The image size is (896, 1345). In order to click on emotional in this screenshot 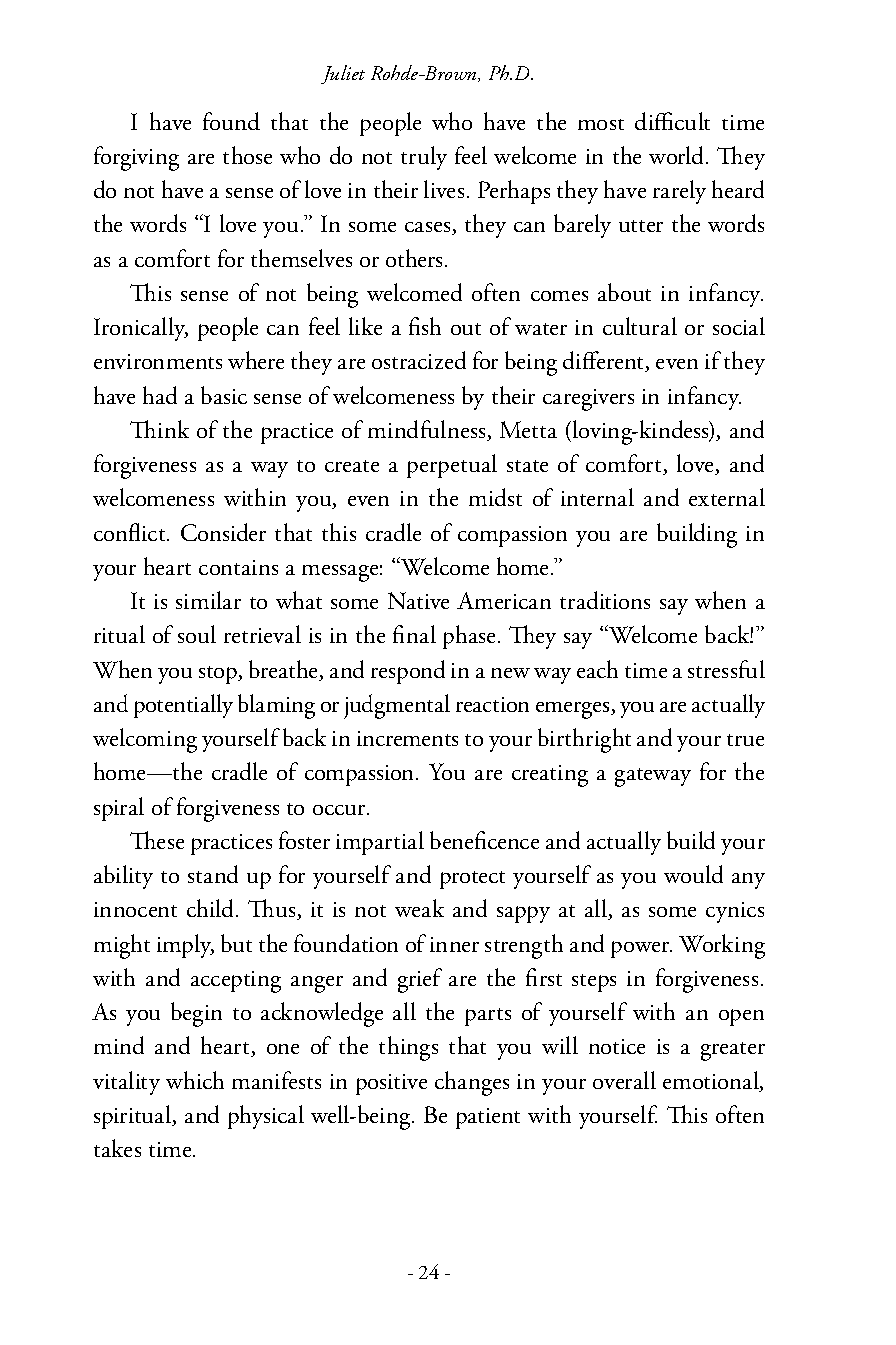, I will do `click(712, 1081)`.
